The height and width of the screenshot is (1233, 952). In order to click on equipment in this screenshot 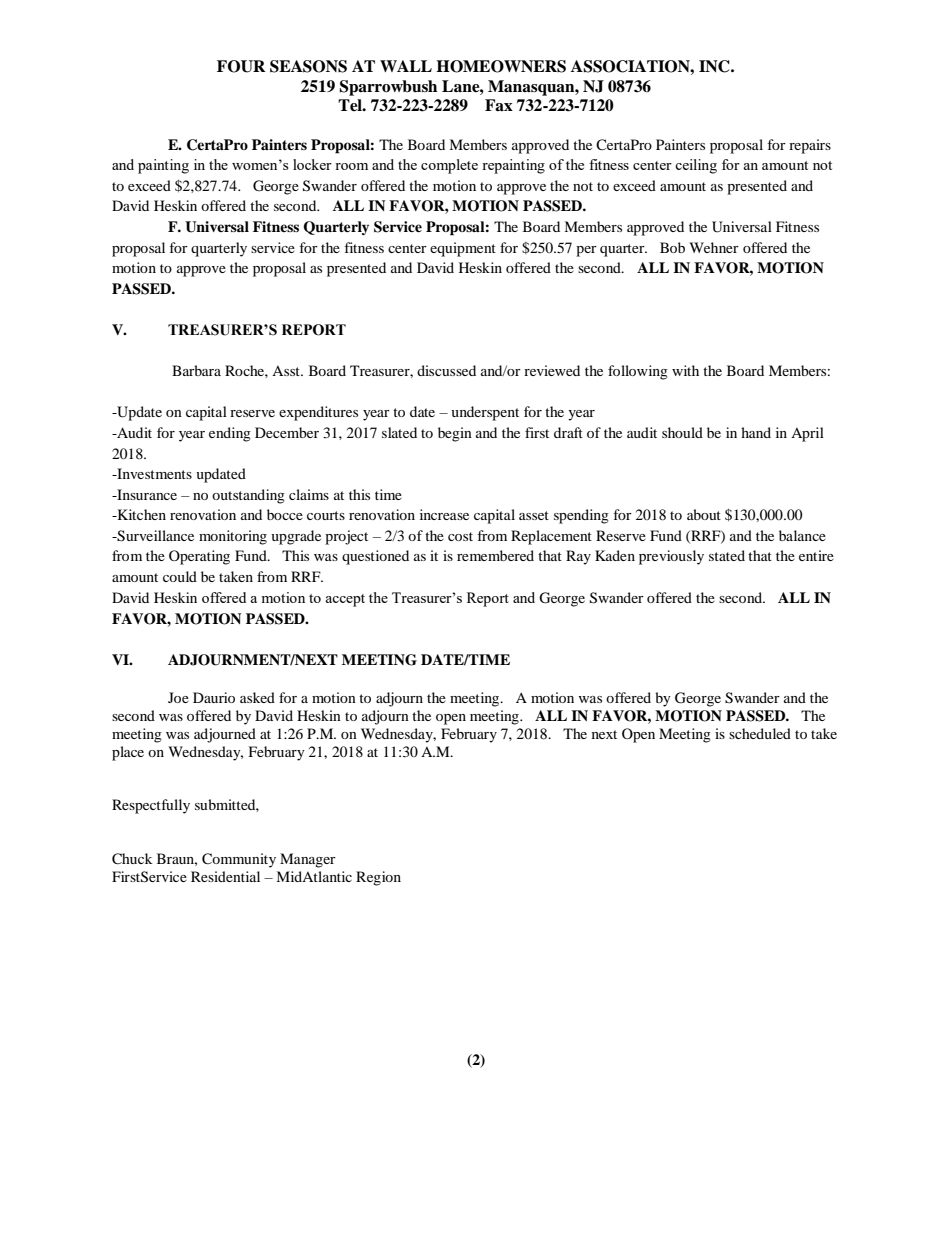, I will do `click(463, 249)`.
